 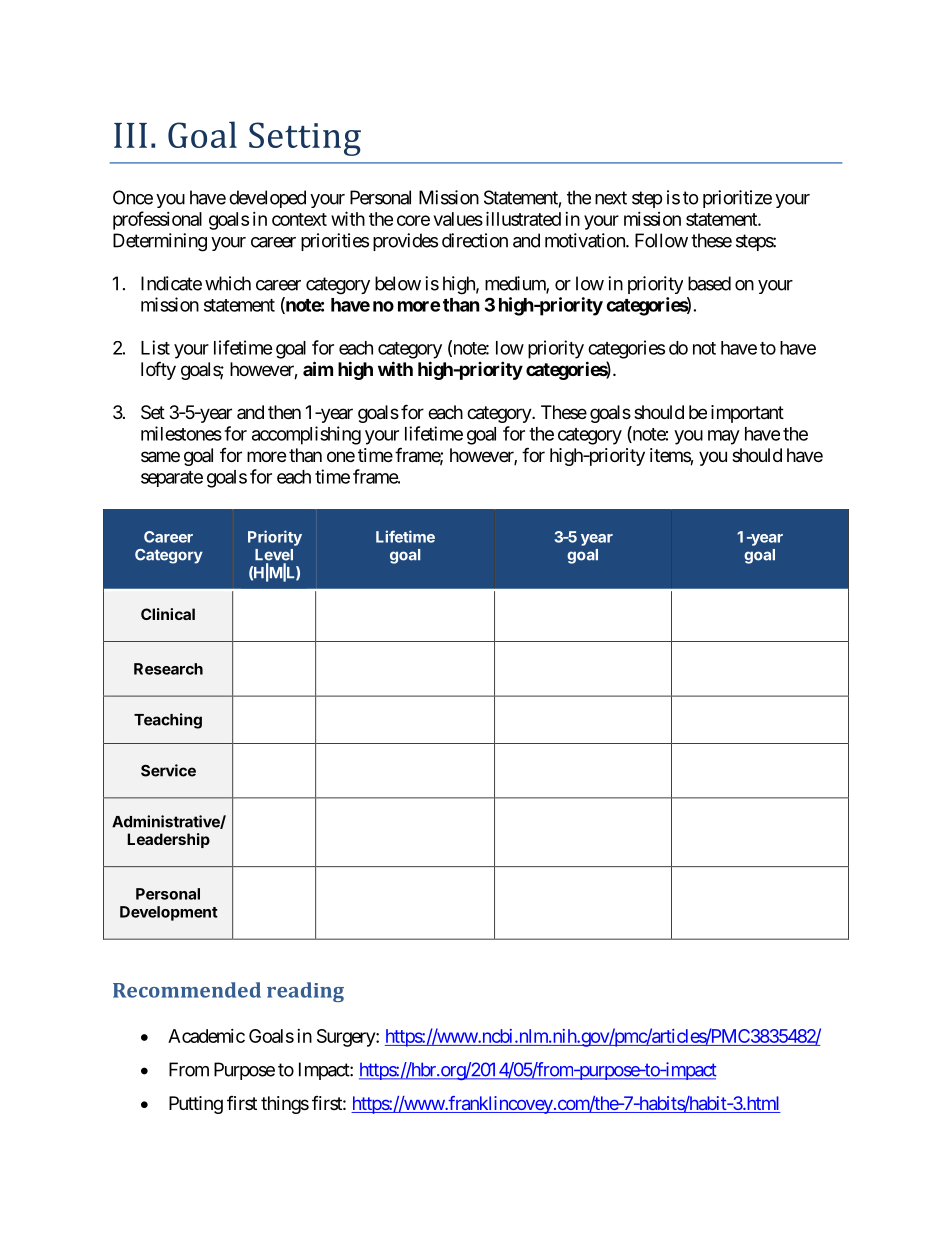 I want to click on Level, so click(x=274, y=555).
